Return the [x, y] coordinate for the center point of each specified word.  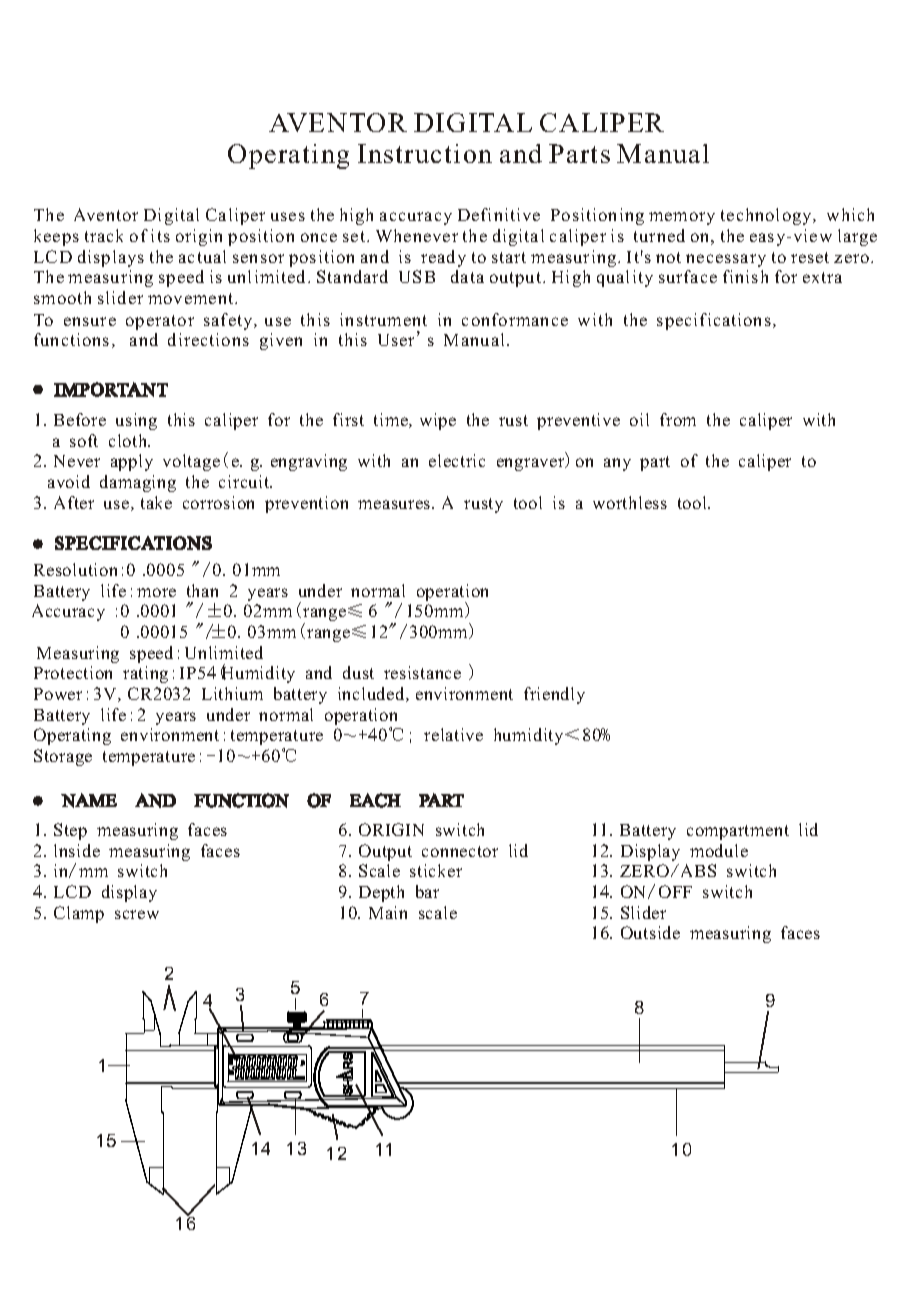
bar [427, 891]
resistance [422, 672]
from [678, 419]
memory [682, 218]
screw [137, 914]
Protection [73, 672]
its [160, 235]
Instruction [425, 153]
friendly [554, 695]
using [136, 421]
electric [457, 460]
